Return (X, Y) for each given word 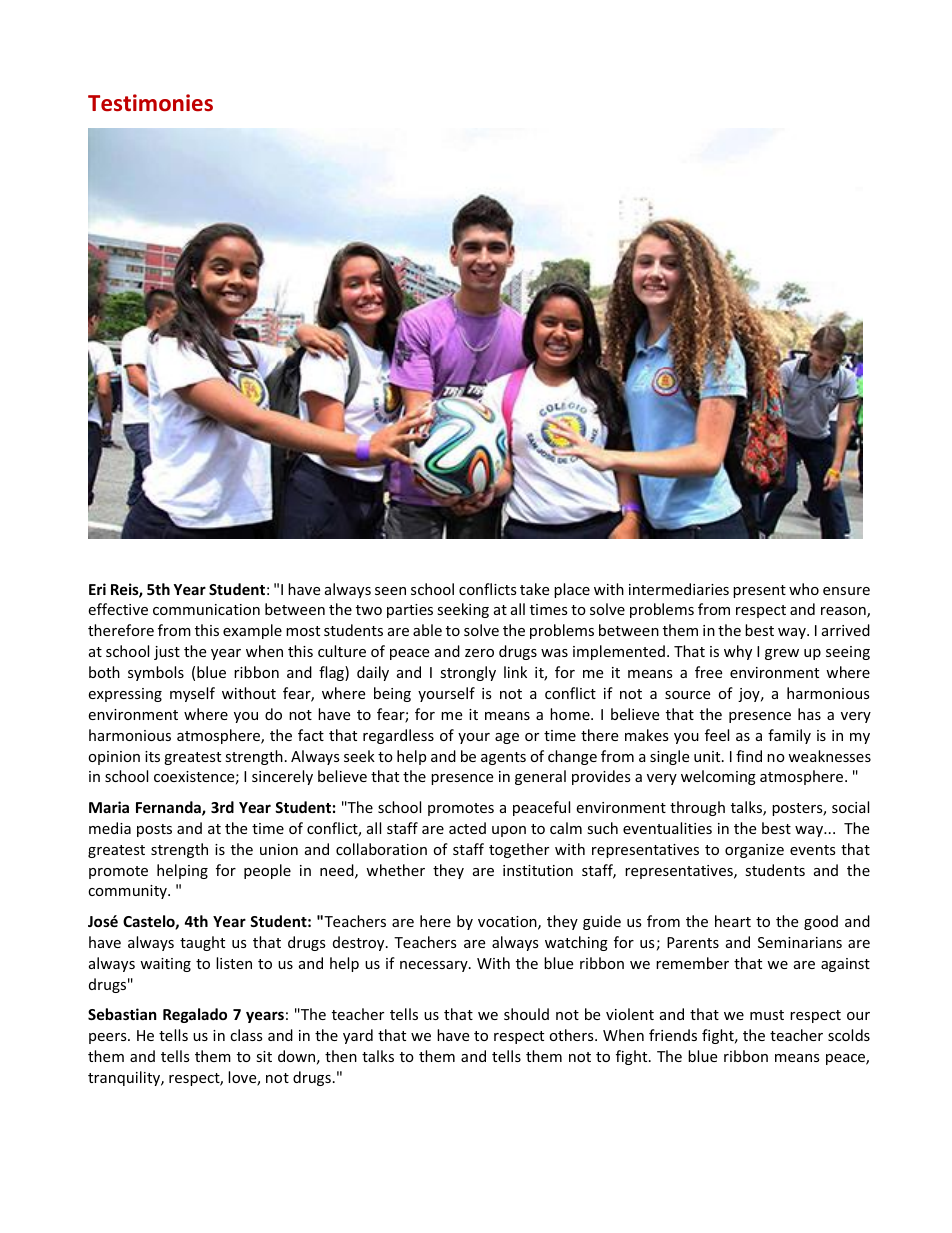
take (534, 589)
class (246, 1035)
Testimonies (150, 103)
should (526, 1014)
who (804, 589)
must (767, 1015)
